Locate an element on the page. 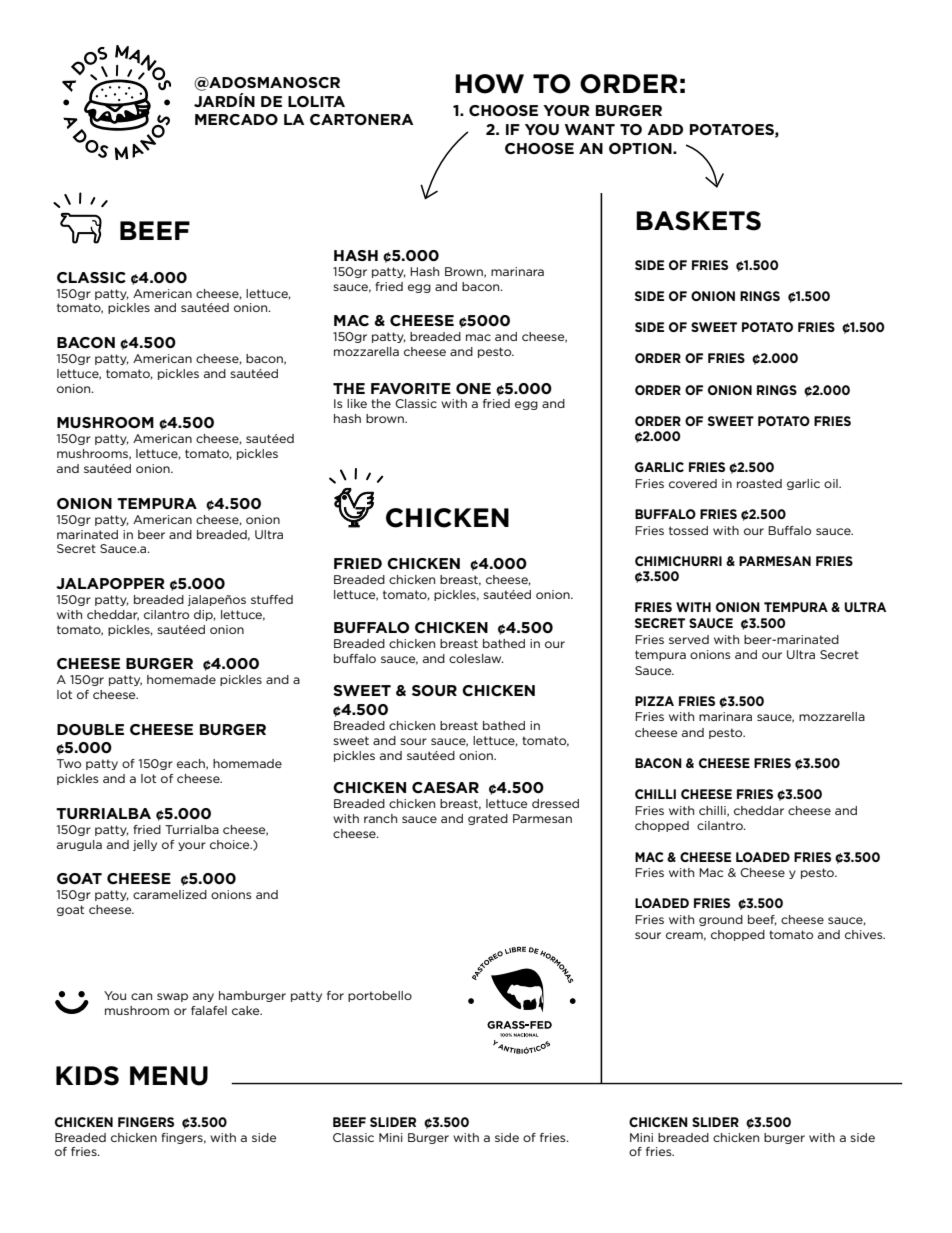 The height and width of the image is (1233, 952). PIZZA is located at coordinates (654, 701).
